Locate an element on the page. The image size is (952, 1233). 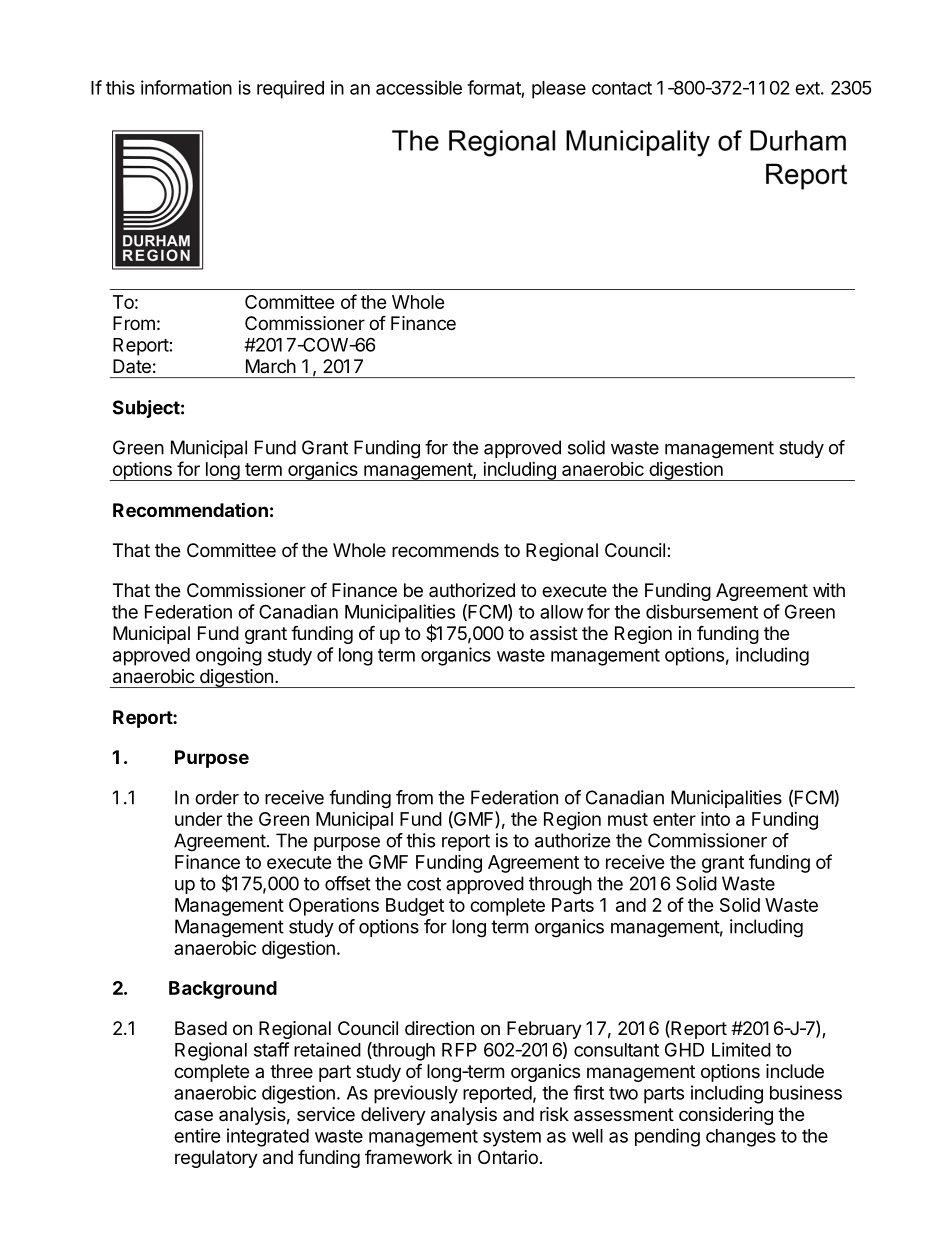
system is located at coordinates (512, 1138).
